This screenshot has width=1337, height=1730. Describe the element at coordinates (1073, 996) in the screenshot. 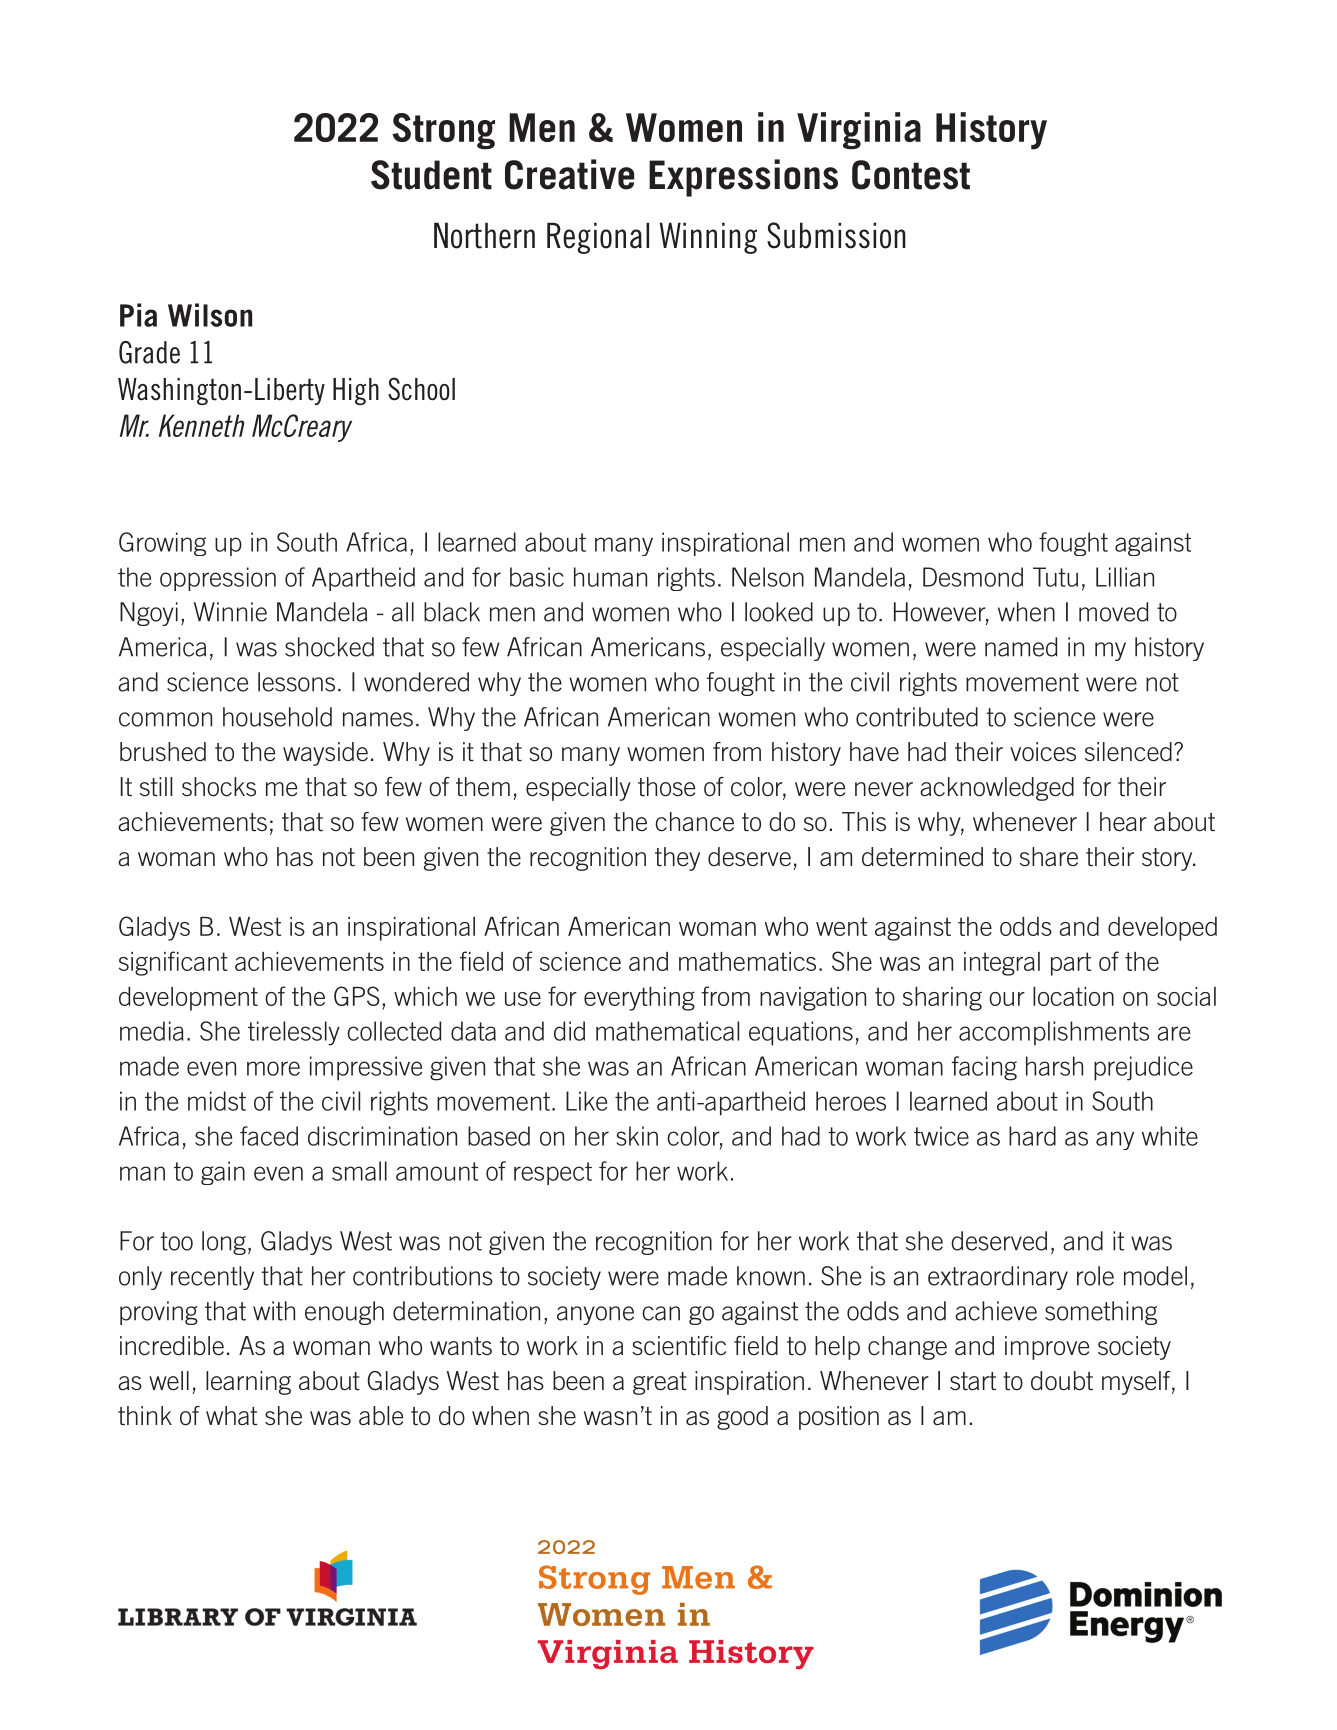

I see `location` at that location.
